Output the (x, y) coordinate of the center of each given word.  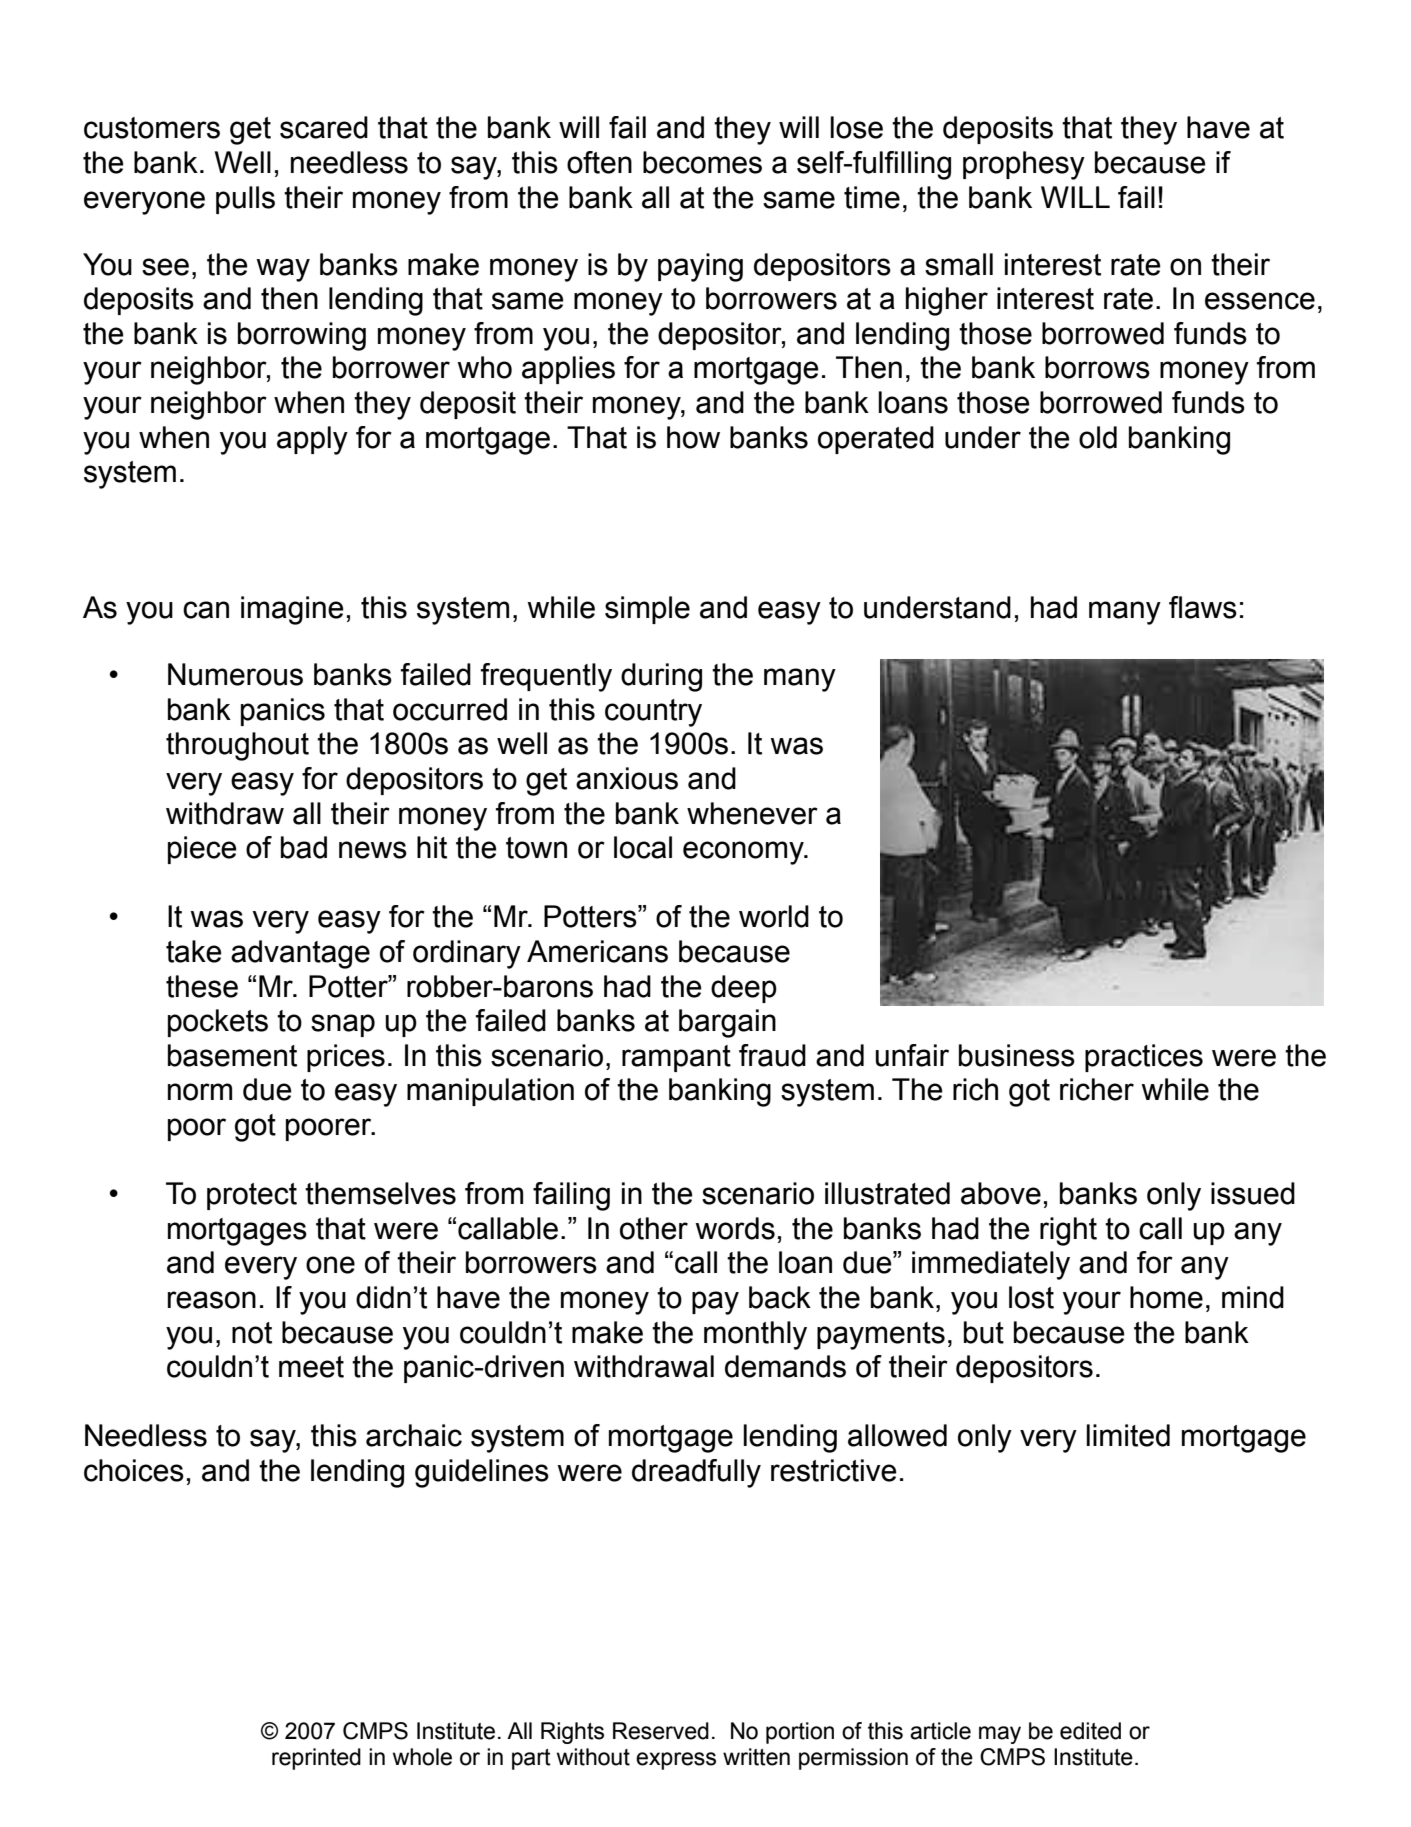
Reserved (661, 1731)
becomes (702, 162)
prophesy (1024, 165)
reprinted (316, 1759)
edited (1090, 1731)
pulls (245, 200)
